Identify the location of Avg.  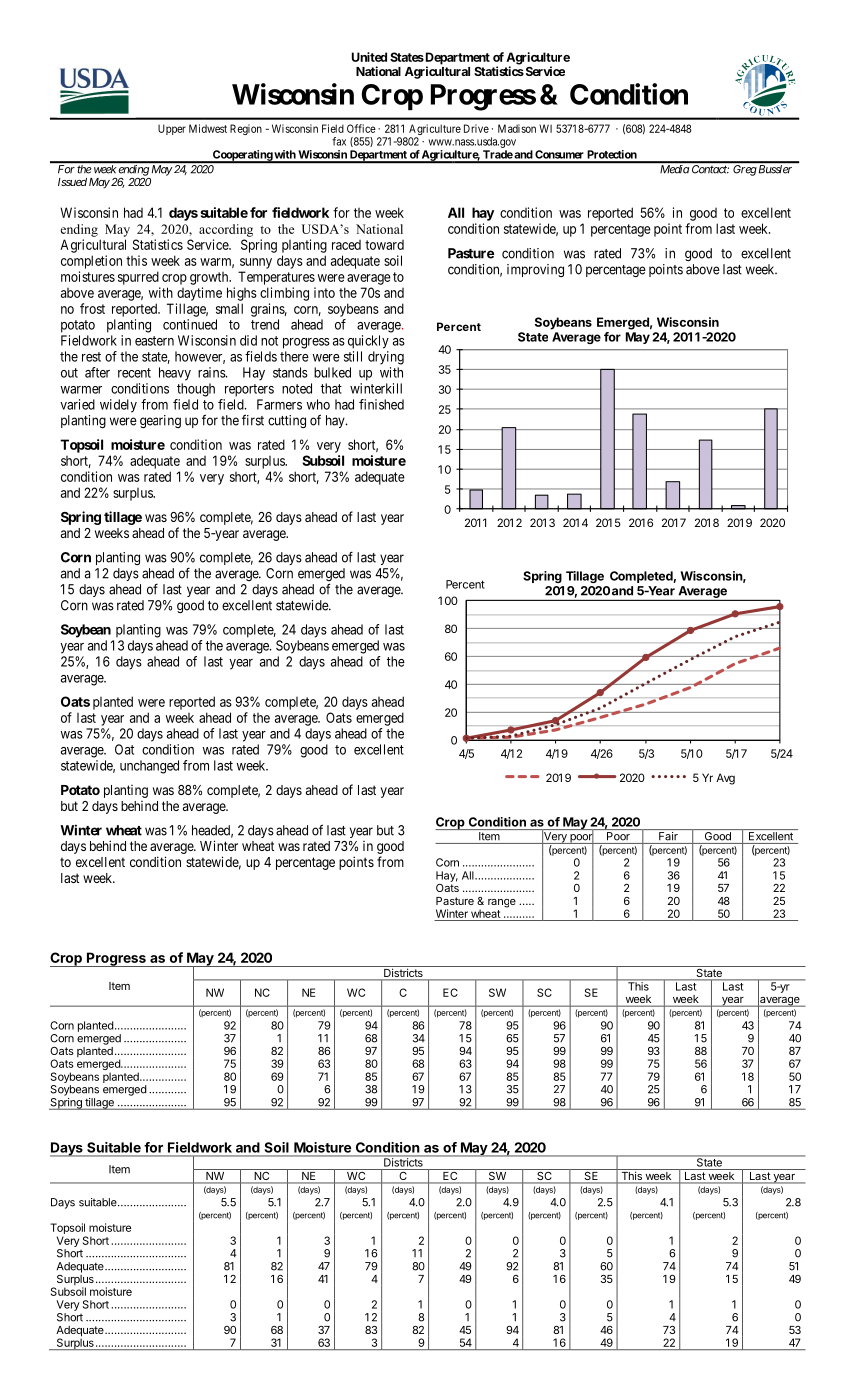
(725, 779).
